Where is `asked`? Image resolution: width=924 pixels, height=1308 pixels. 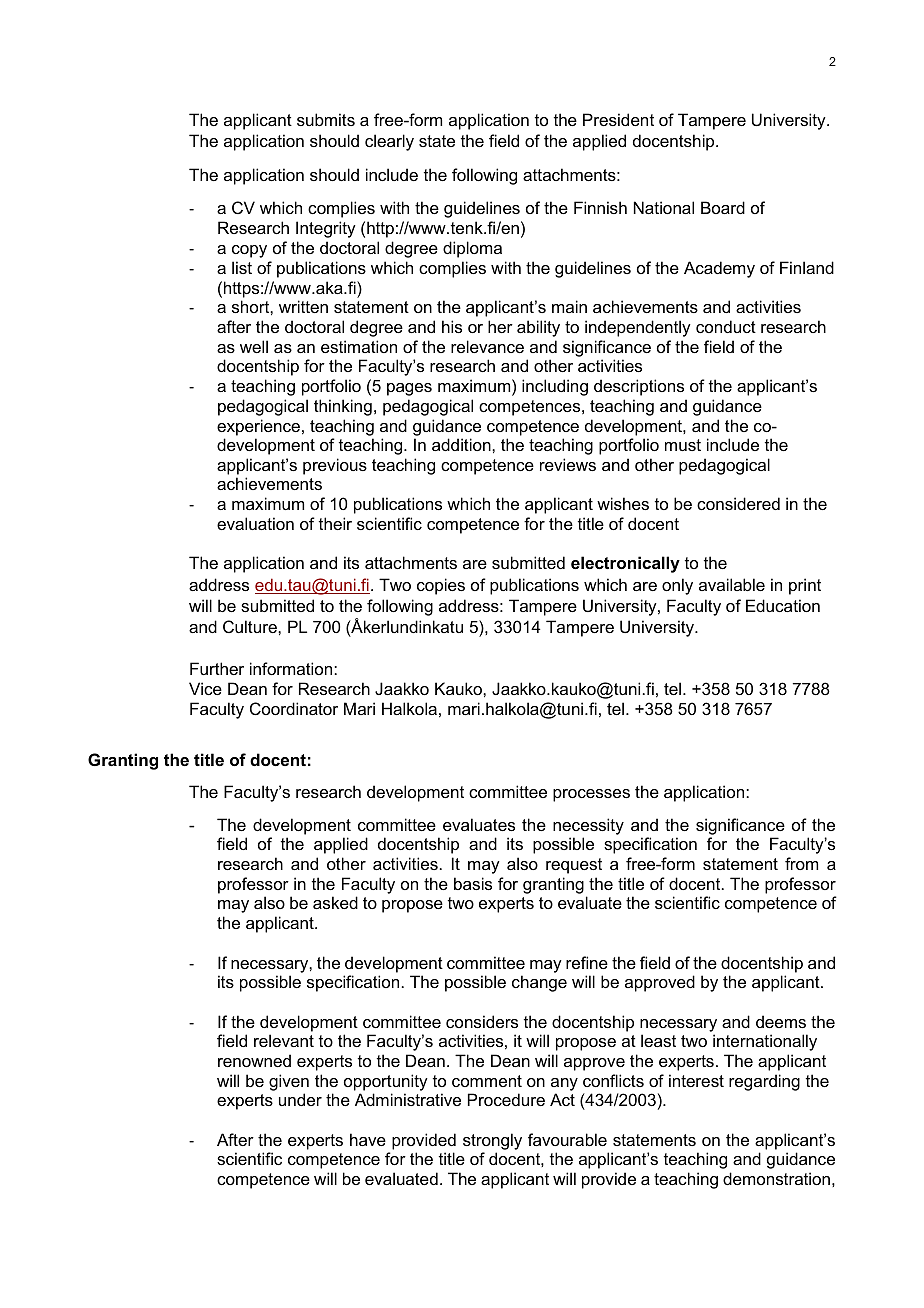
asked is located at coordinates (335, 902).
